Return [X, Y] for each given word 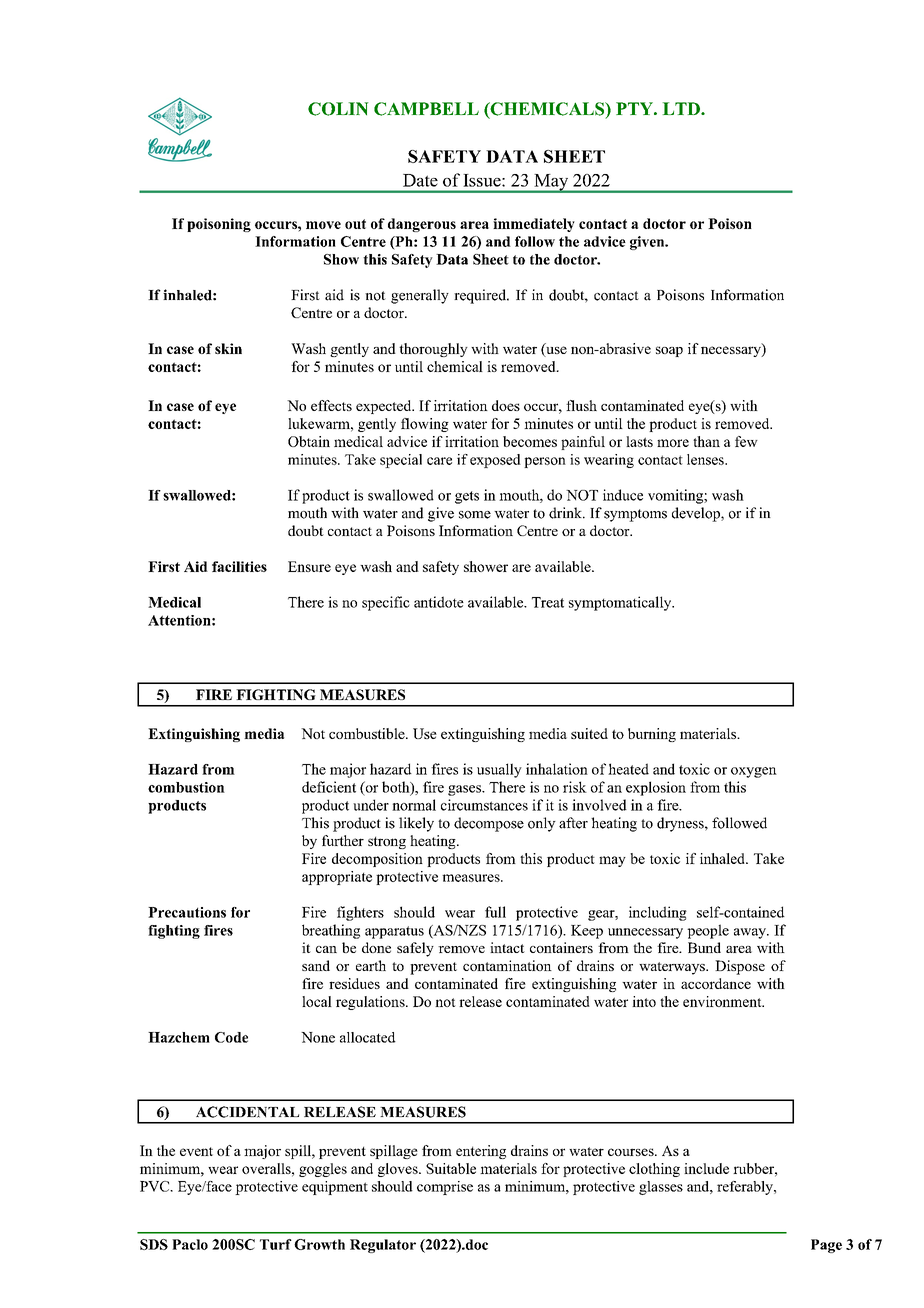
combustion [186, 787]
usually [499, 770]
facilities [239, 566]
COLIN [338, 109]
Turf [276, 1244]
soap [669, 351]
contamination [507, 965]
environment [723, 1001]
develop [697, 514]
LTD [682, 108]
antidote [439, 602]
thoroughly [433, 350]
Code [231, 1037]
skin [228, 348]
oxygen [754, 772]
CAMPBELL [426, 109]
